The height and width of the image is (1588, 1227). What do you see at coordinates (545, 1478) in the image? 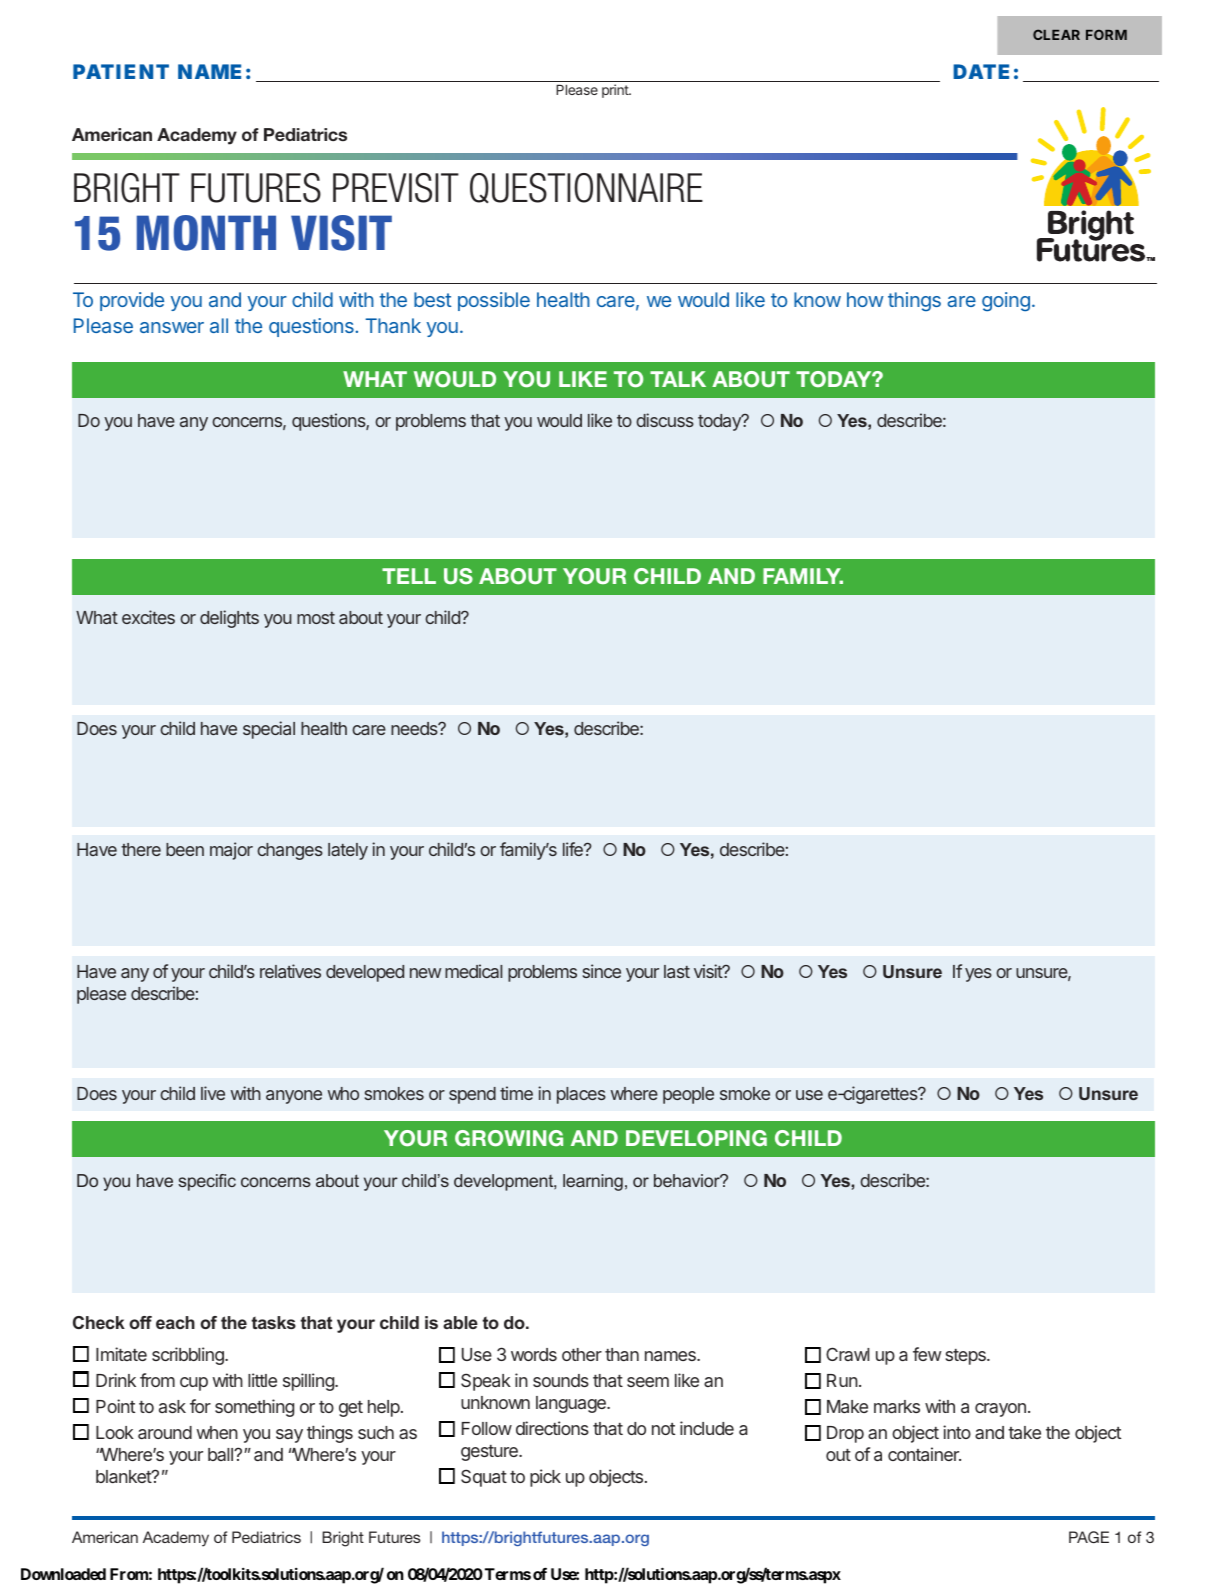
I see `pick` at bounding box center [545, 1478].
